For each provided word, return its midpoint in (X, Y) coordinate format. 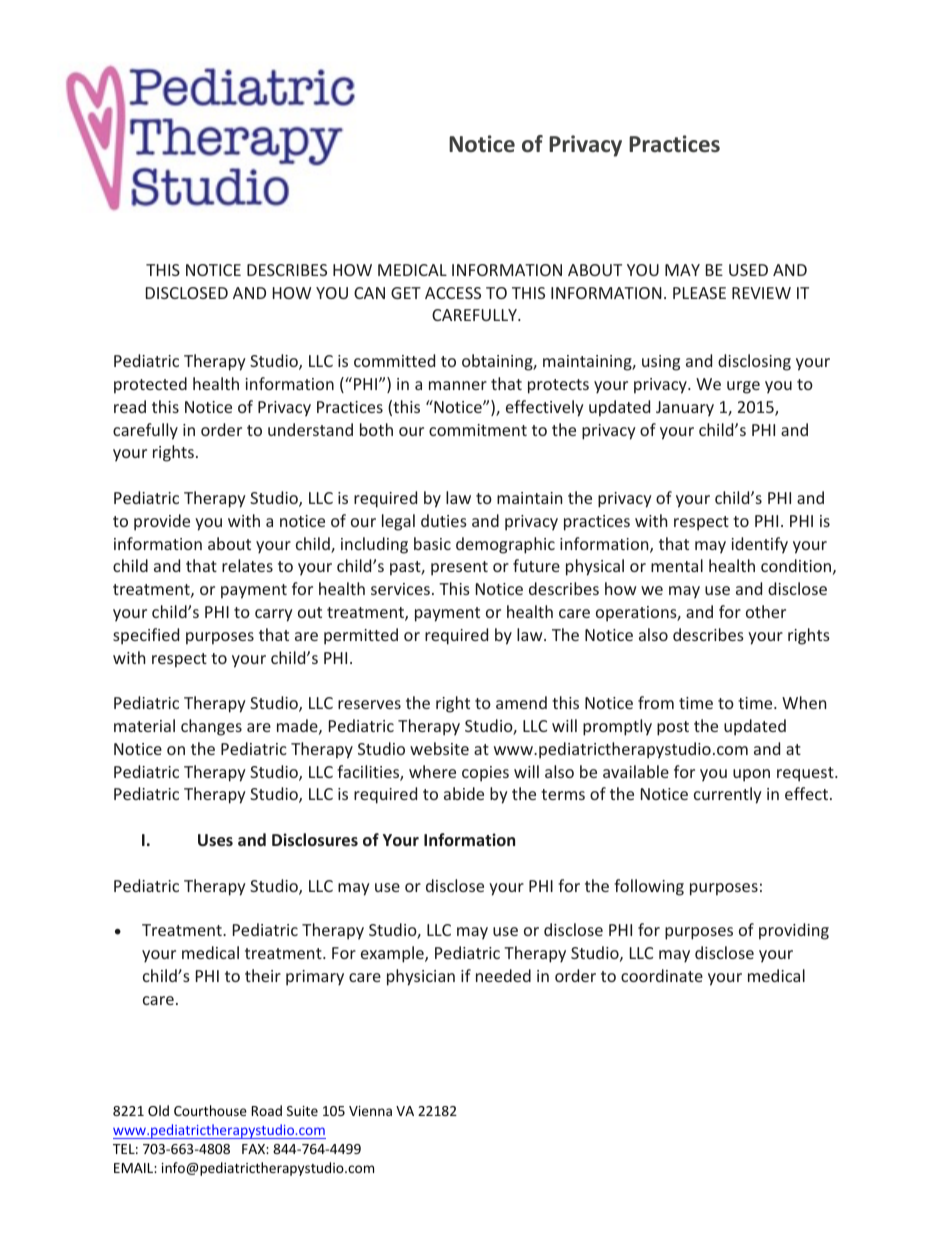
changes (211, 727)
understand (310, 429)
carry (274, 615)
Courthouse (210, 1110)
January (685, 409)
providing (794, 931)
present (459, 568)
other (766, 611)
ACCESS (453, 293)
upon (751, 775)
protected (150, 385)
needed (503, 975)
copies (485, 774)
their (263, 975)
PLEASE (699, 293)
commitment (478, 430)
